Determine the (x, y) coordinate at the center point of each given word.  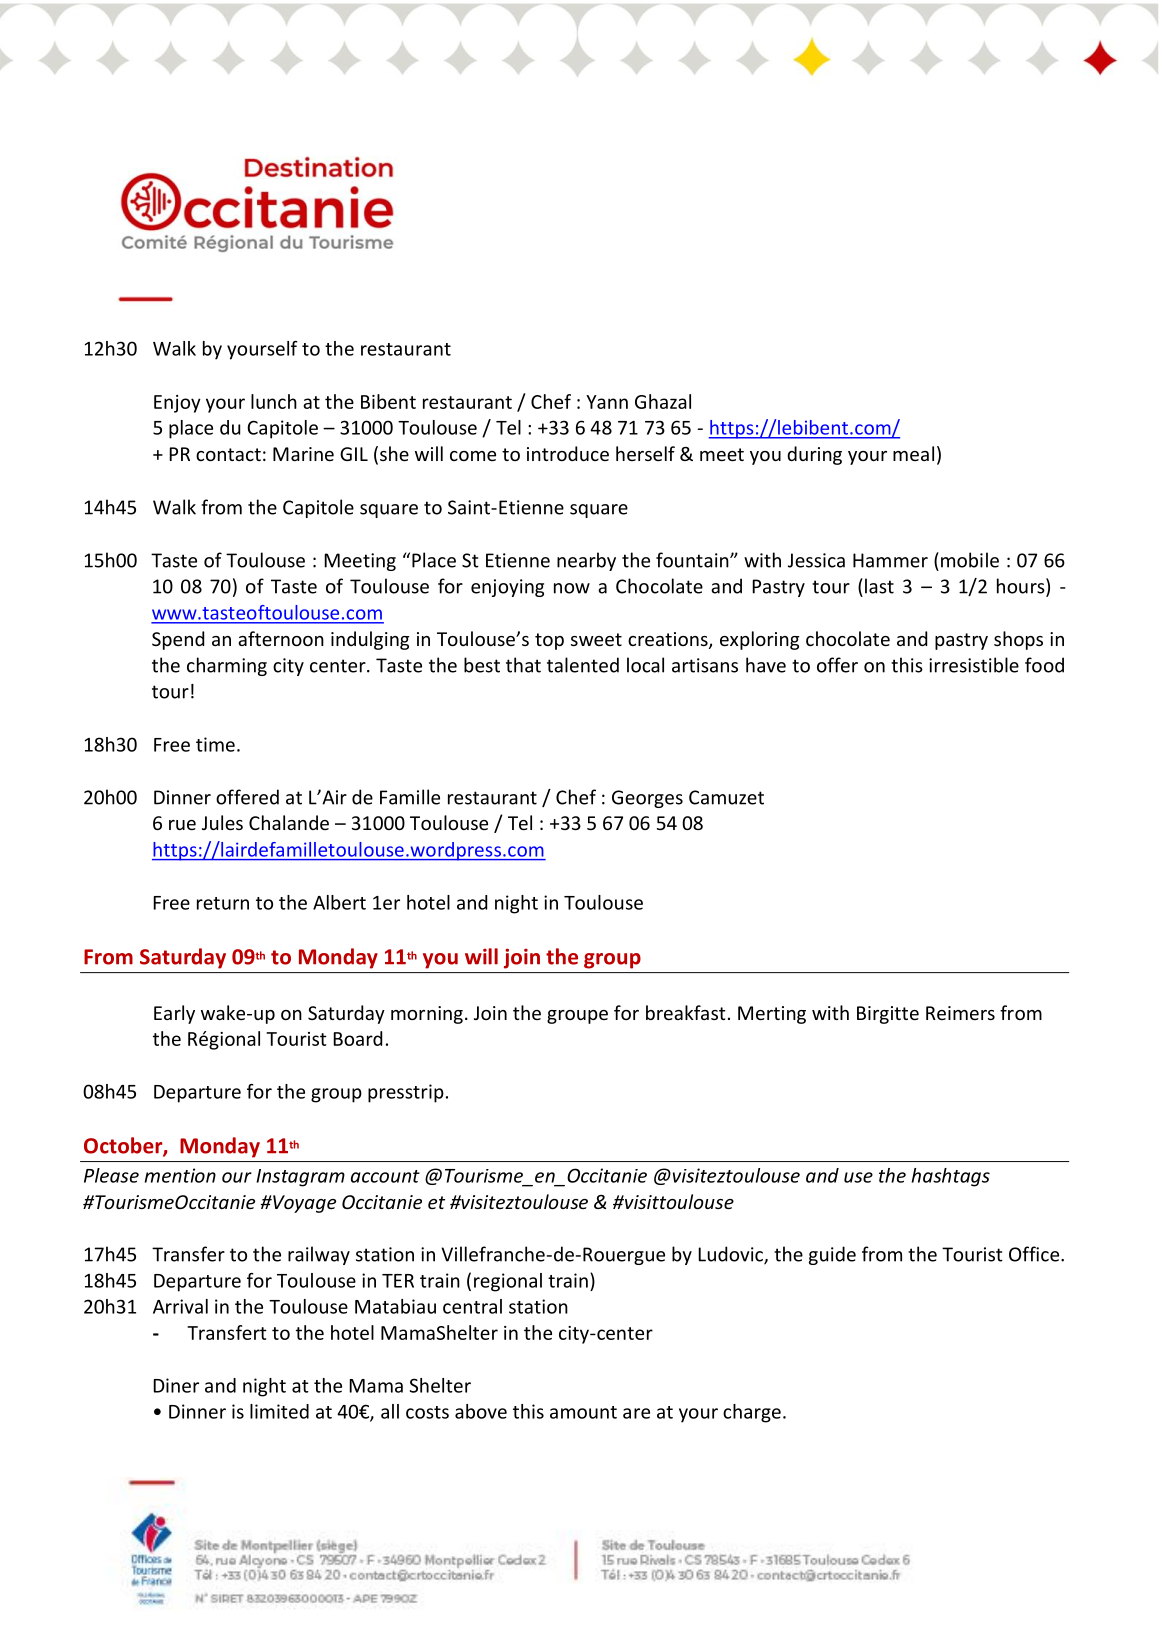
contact (228, 454)
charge (752, 1413)
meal (913, 453)
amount (583, 1412)
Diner (176, 1385)
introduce (568, 453)
